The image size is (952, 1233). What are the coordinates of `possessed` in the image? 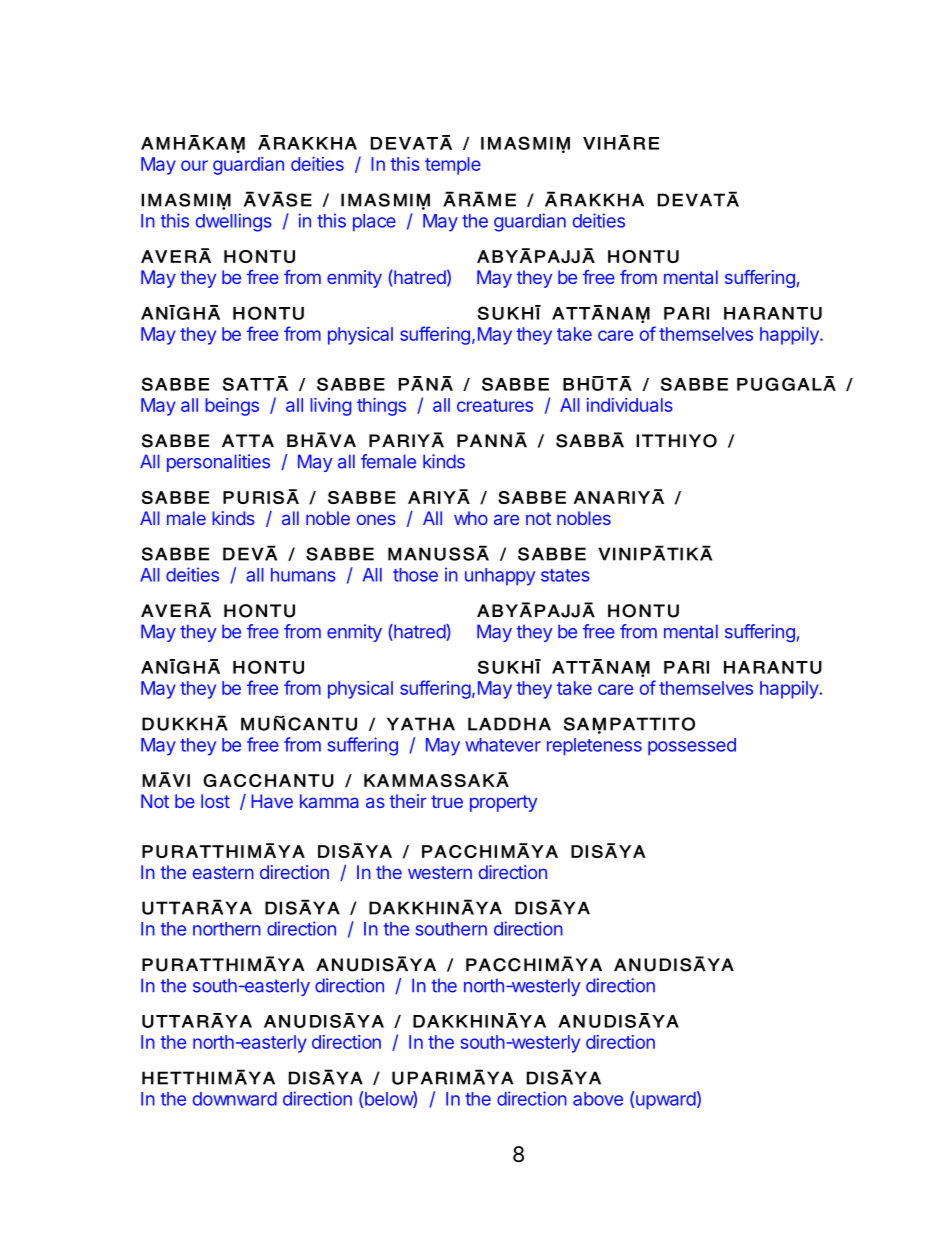 It's located at (692, 747).
